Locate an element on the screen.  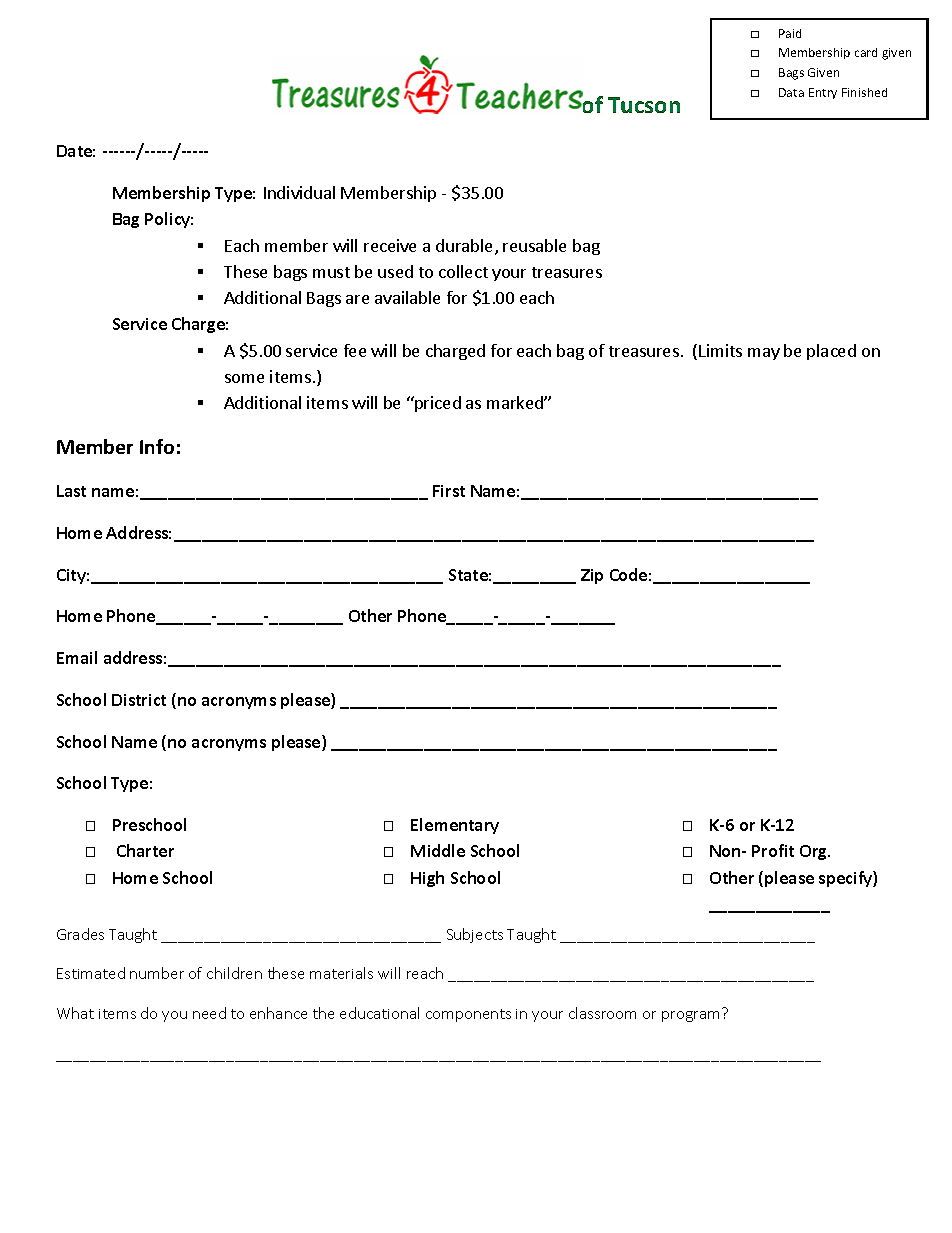
number is located at coordinates (157, 973).
